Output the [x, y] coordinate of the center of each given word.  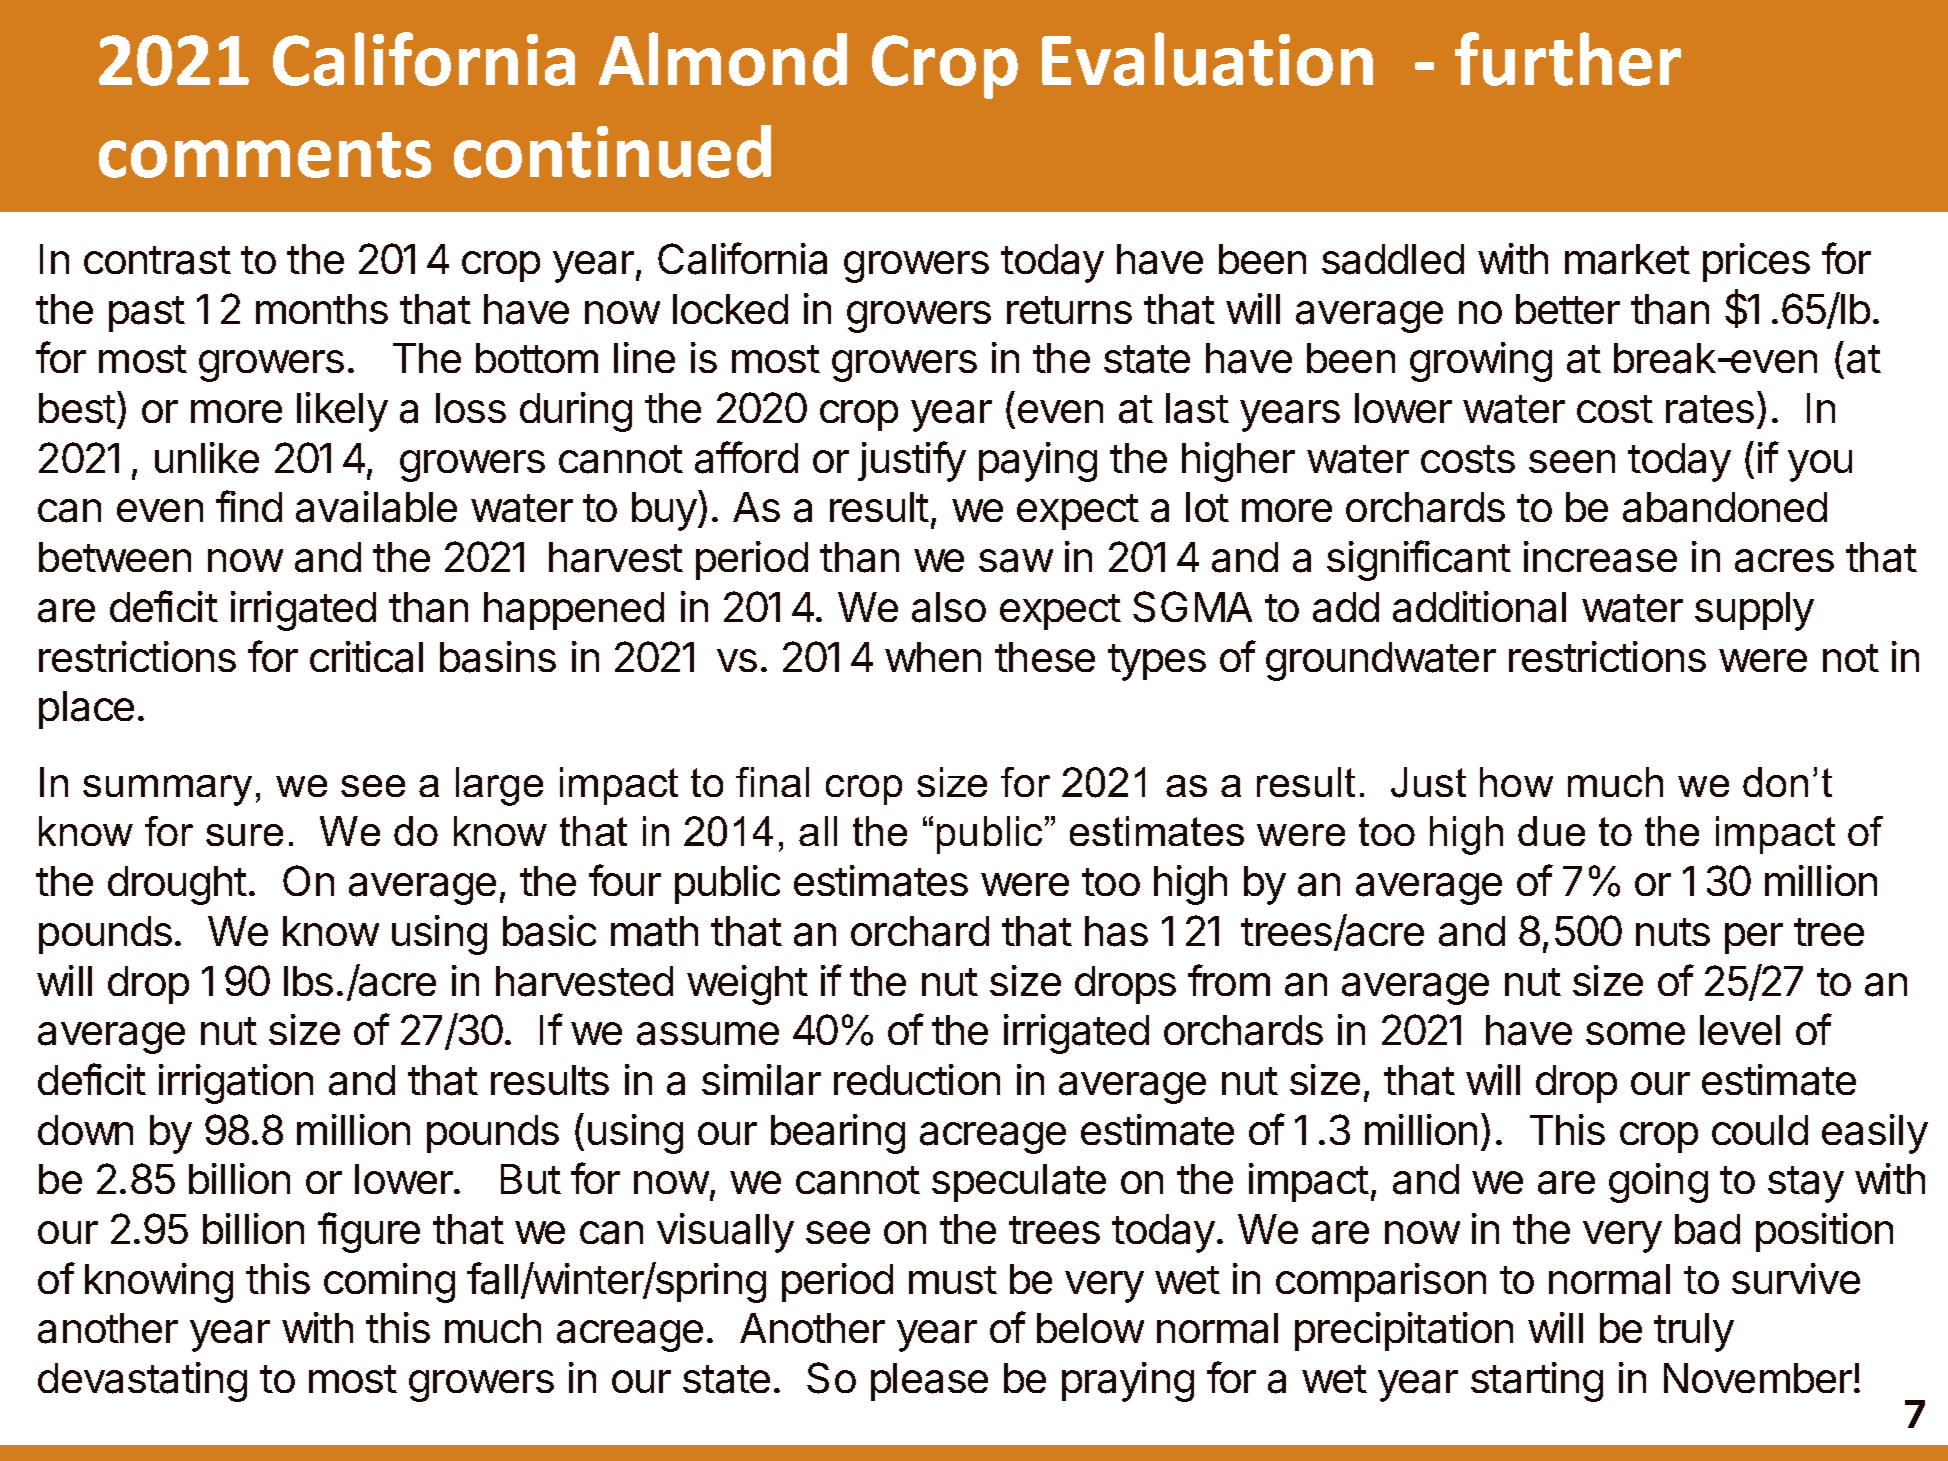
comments [265, 155]
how [1516, 782]
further [1568, 59]
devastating [142, 1382]
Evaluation [1207, 59]
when [933, 657]
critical [366, 657]
